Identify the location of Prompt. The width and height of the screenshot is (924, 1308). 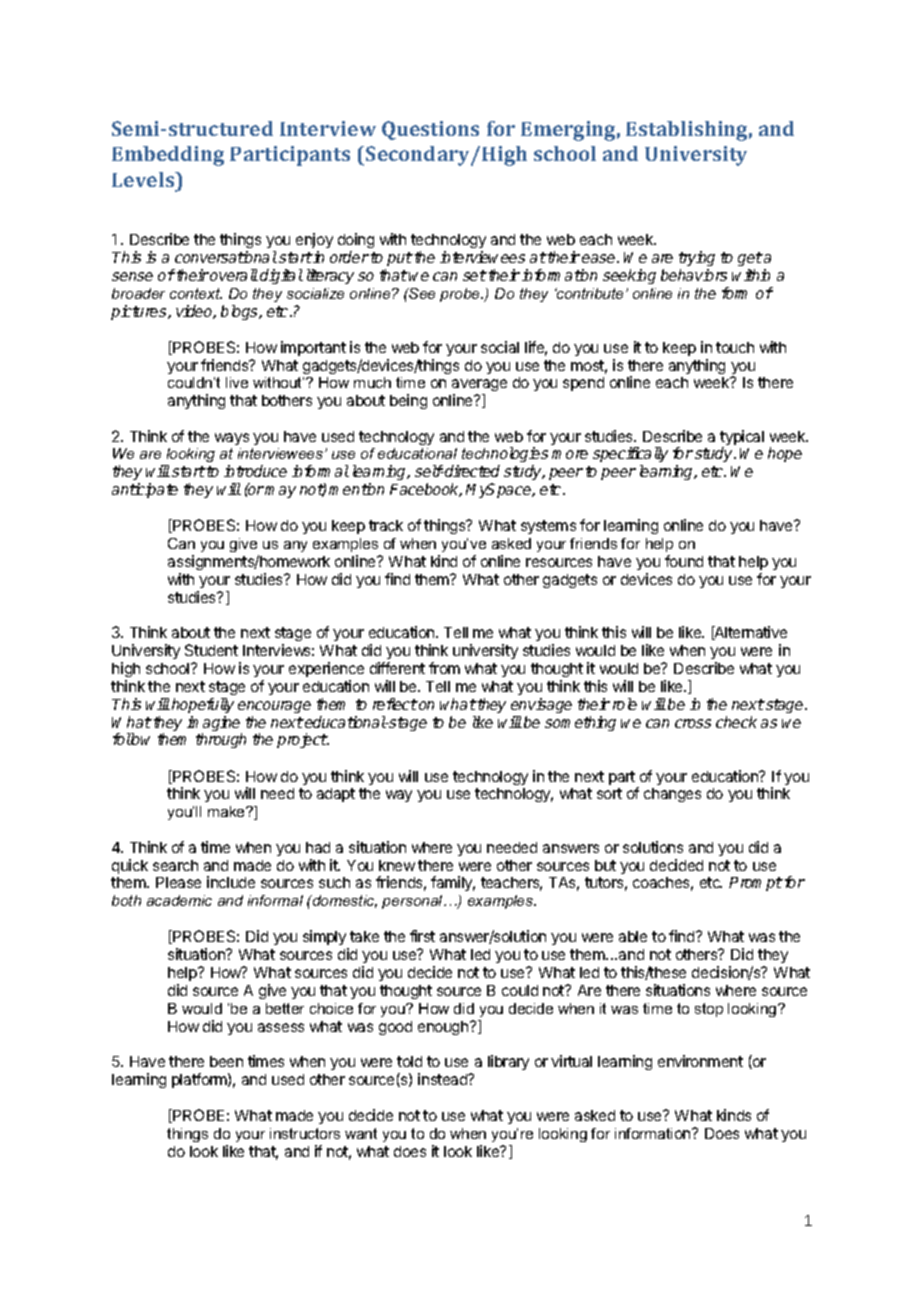
(756, 884).
